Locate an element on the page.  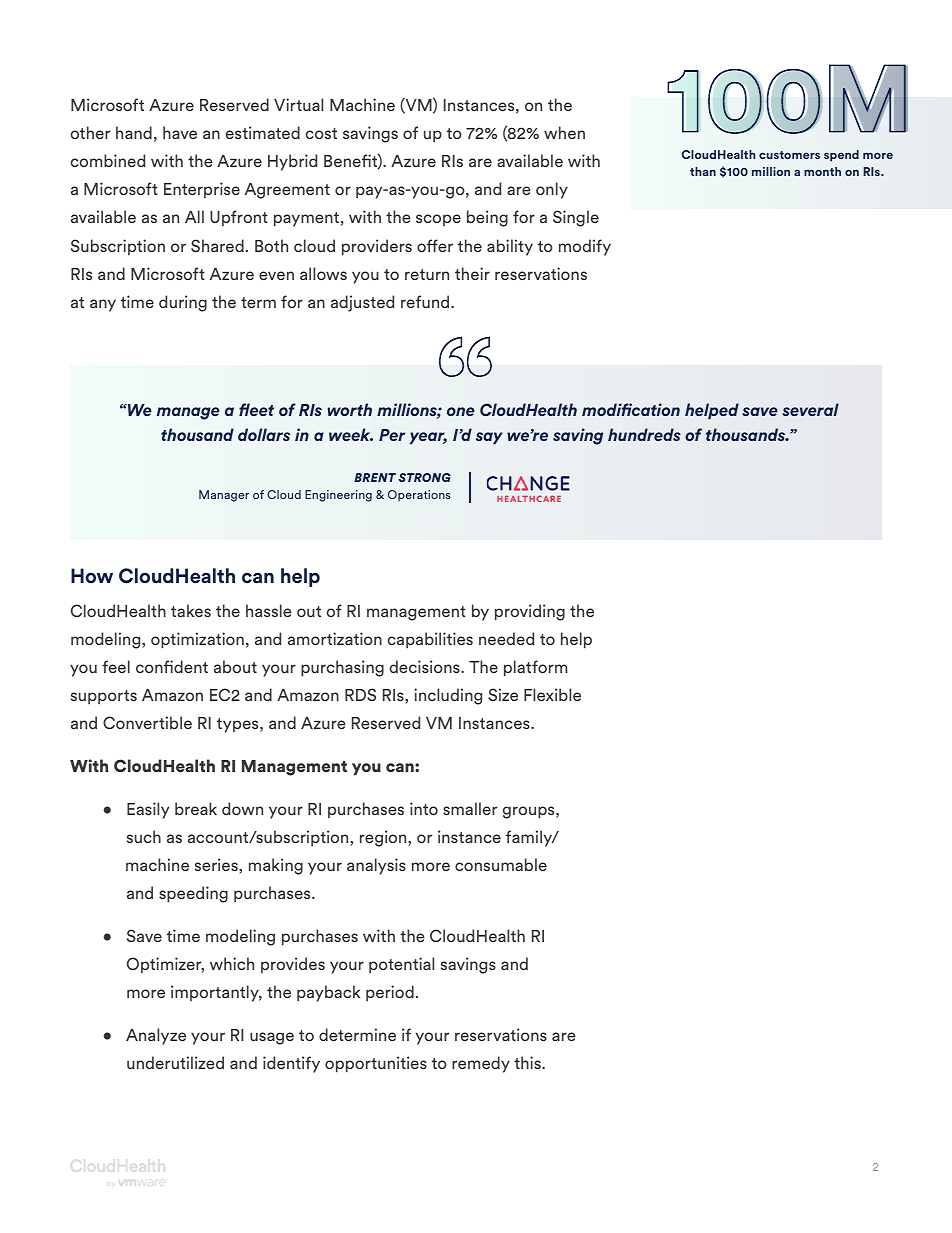
takes is located at coordinates (191, 610).
